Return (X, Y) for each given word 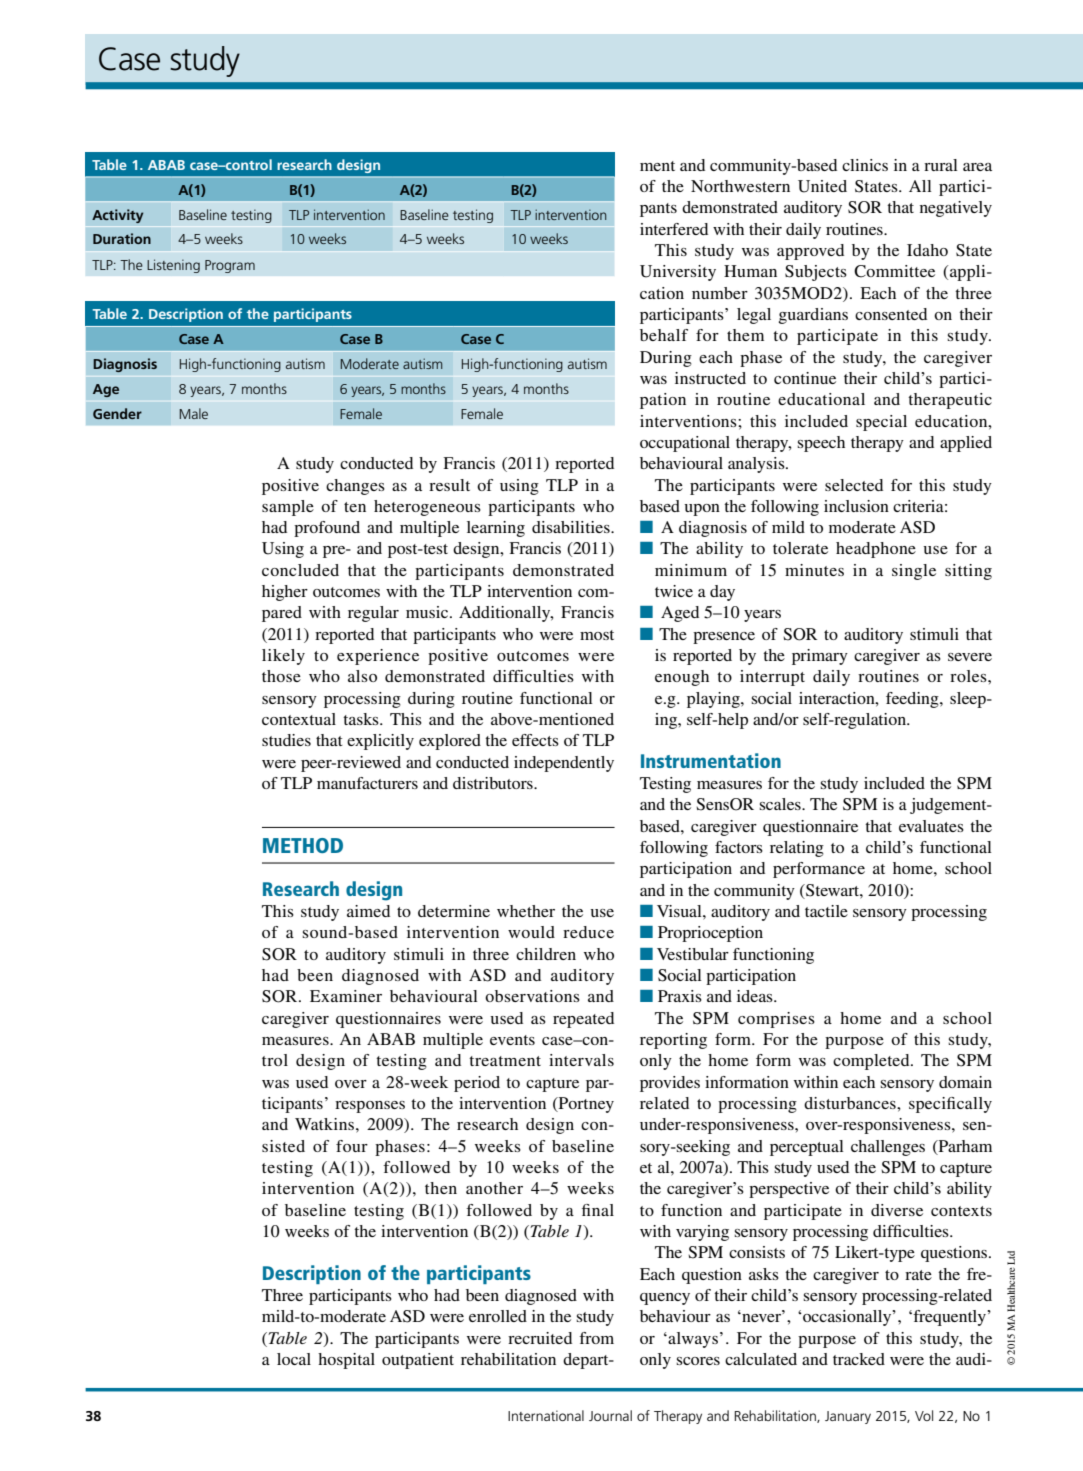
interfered (674, 229)
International (546, 1415)
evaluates (931, 826)
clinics (865, 165)
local (294, 1359)
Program (230, 266)
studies (286, 740)
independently (564, 764)
